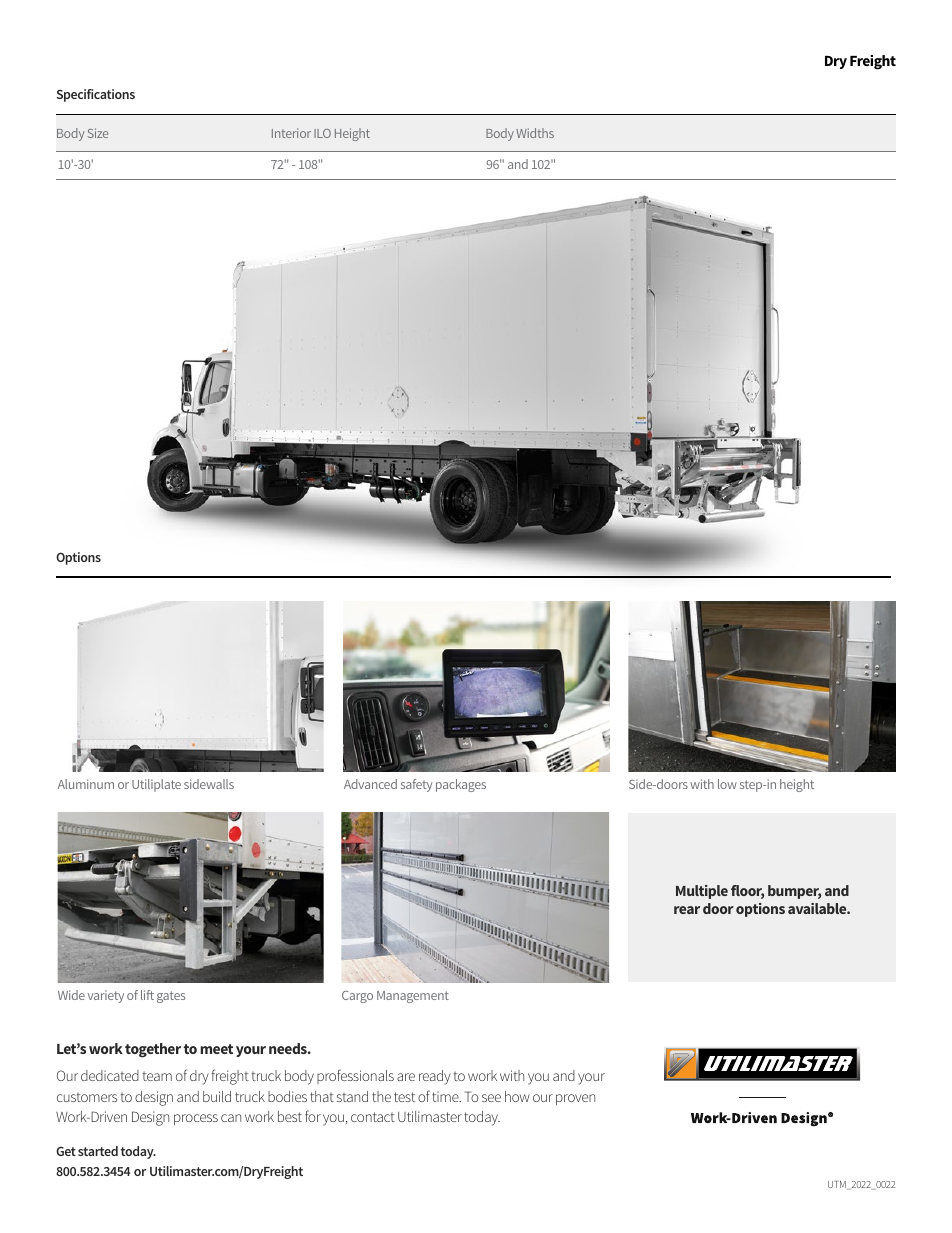  What do you see at coordinates (727, 784) in the screenshot?
I see `low` at bounding box center [727, 784].
